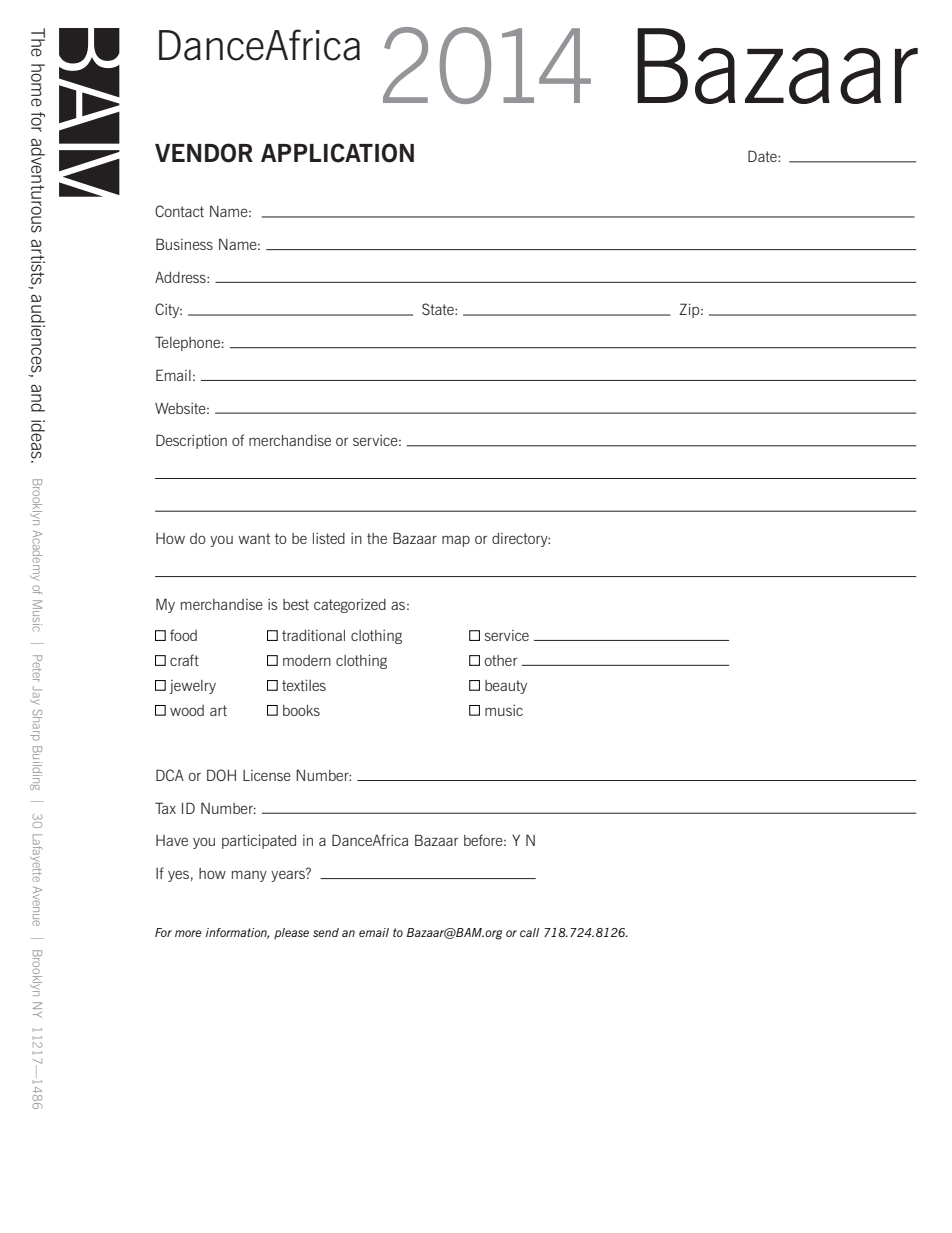  What do you see at coordinates (337, 153) in the screenshot?
I see `APPLICATION` at bounding box center [337, 153].
